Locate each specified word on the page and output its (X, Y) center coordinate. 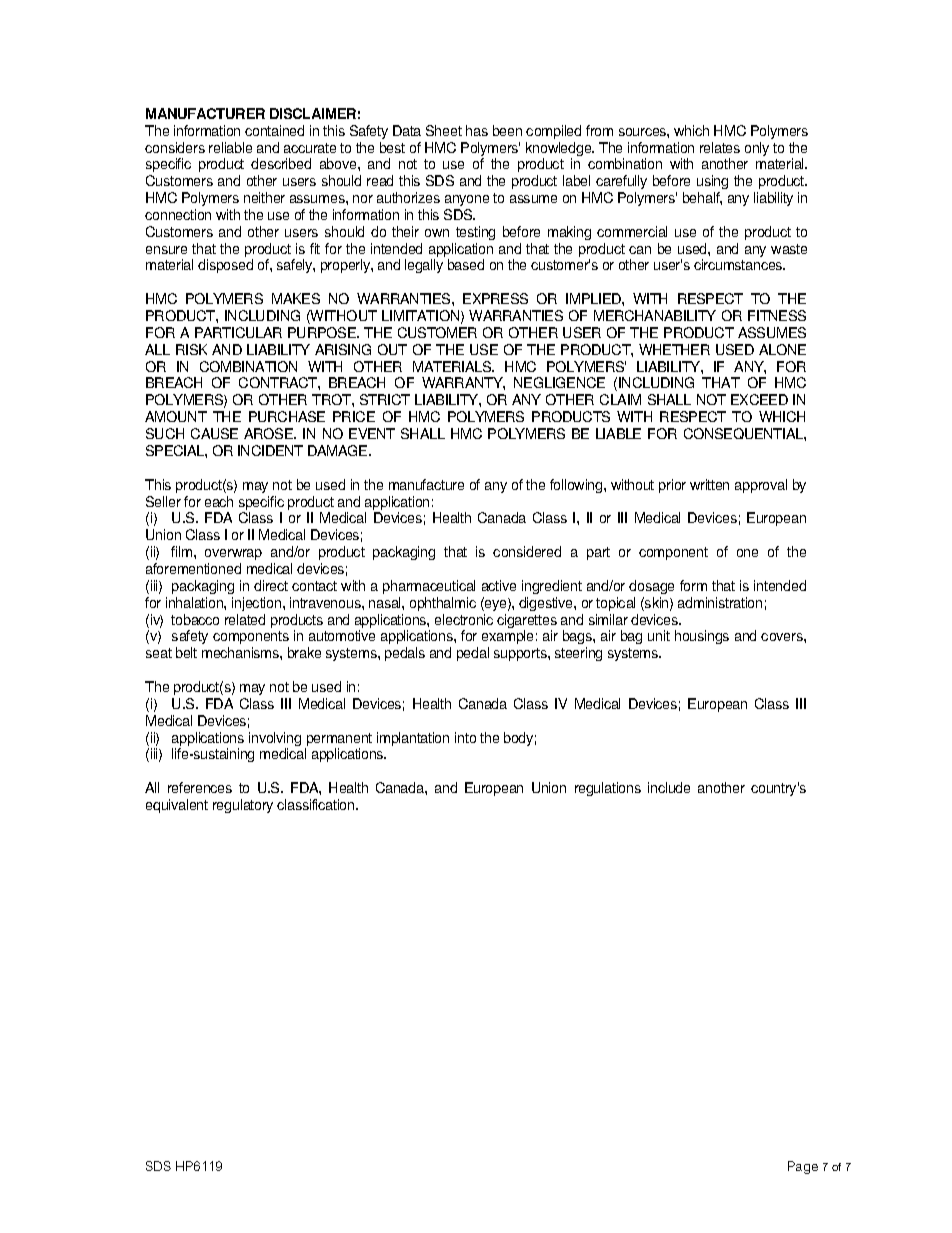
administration (720, 602)
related (245, 619)
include (669, 787)
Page (803, 1167)
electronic (464, 619)
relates (720, 147)
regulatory (243, 806)
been (507, 130)
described (281, 163)
